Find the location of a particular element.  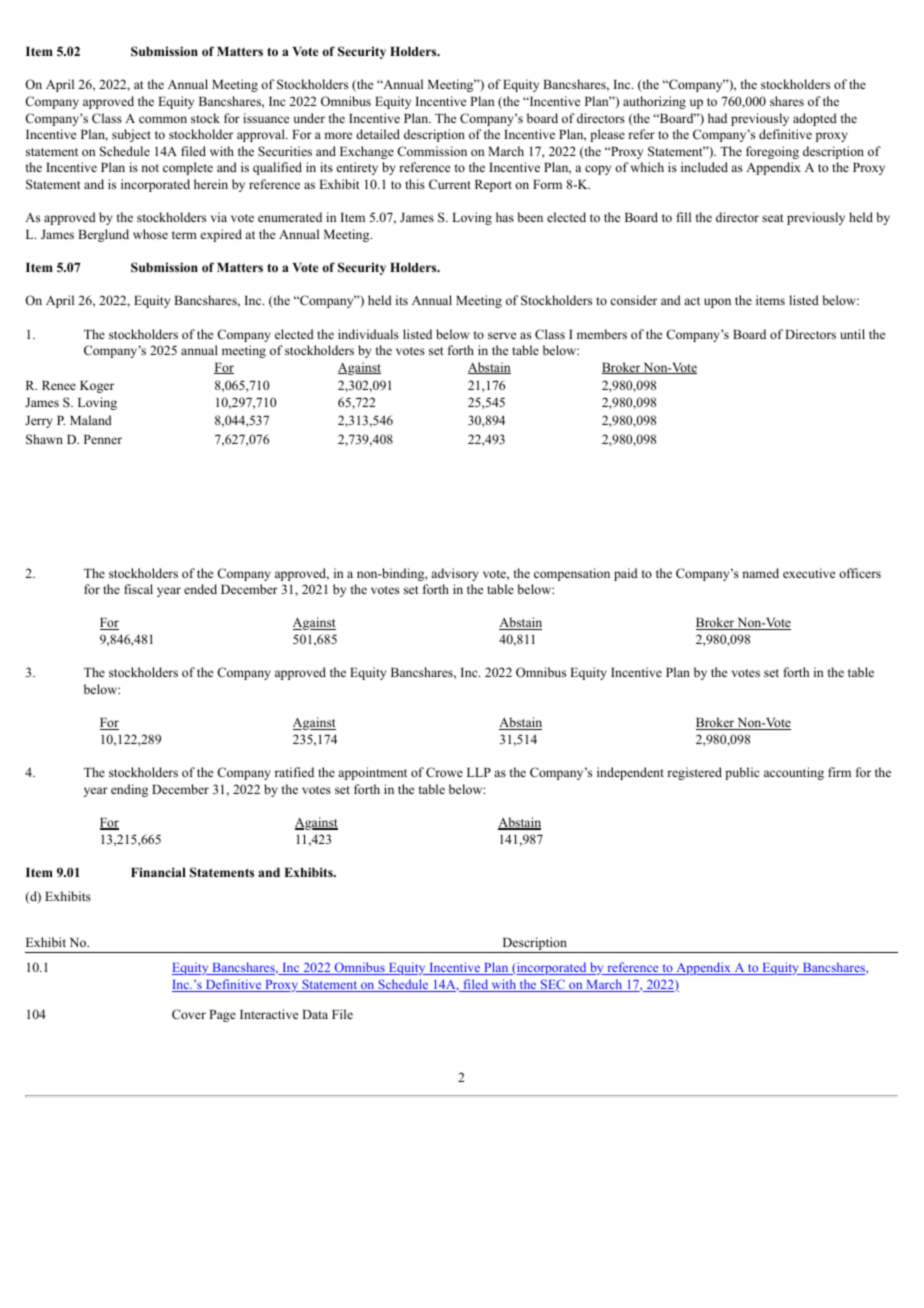

Crowe is located at coordinates (444, 772).
